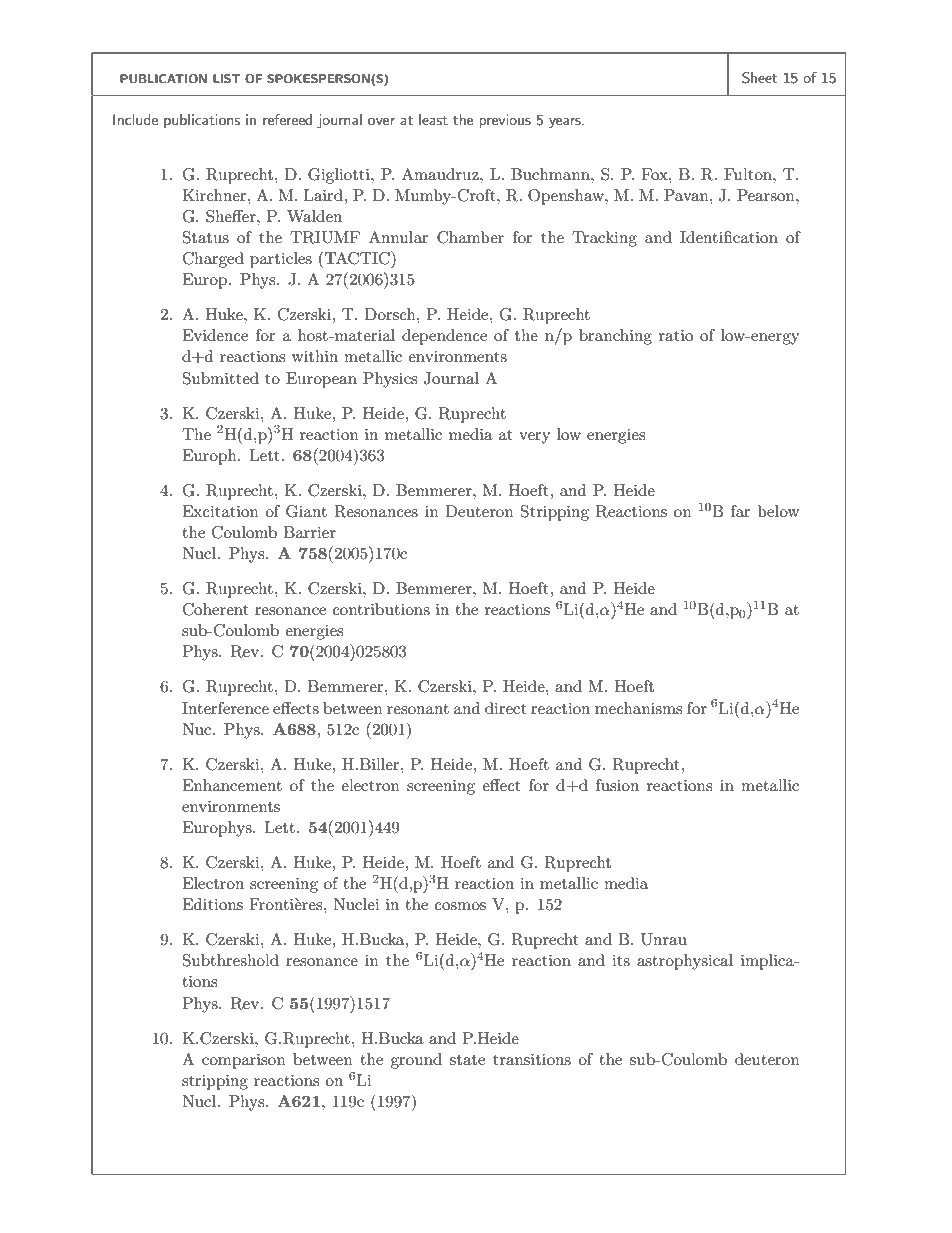 The width and height of the screenshot is (952, 1233). I want to click on far, so click(741, 511).
